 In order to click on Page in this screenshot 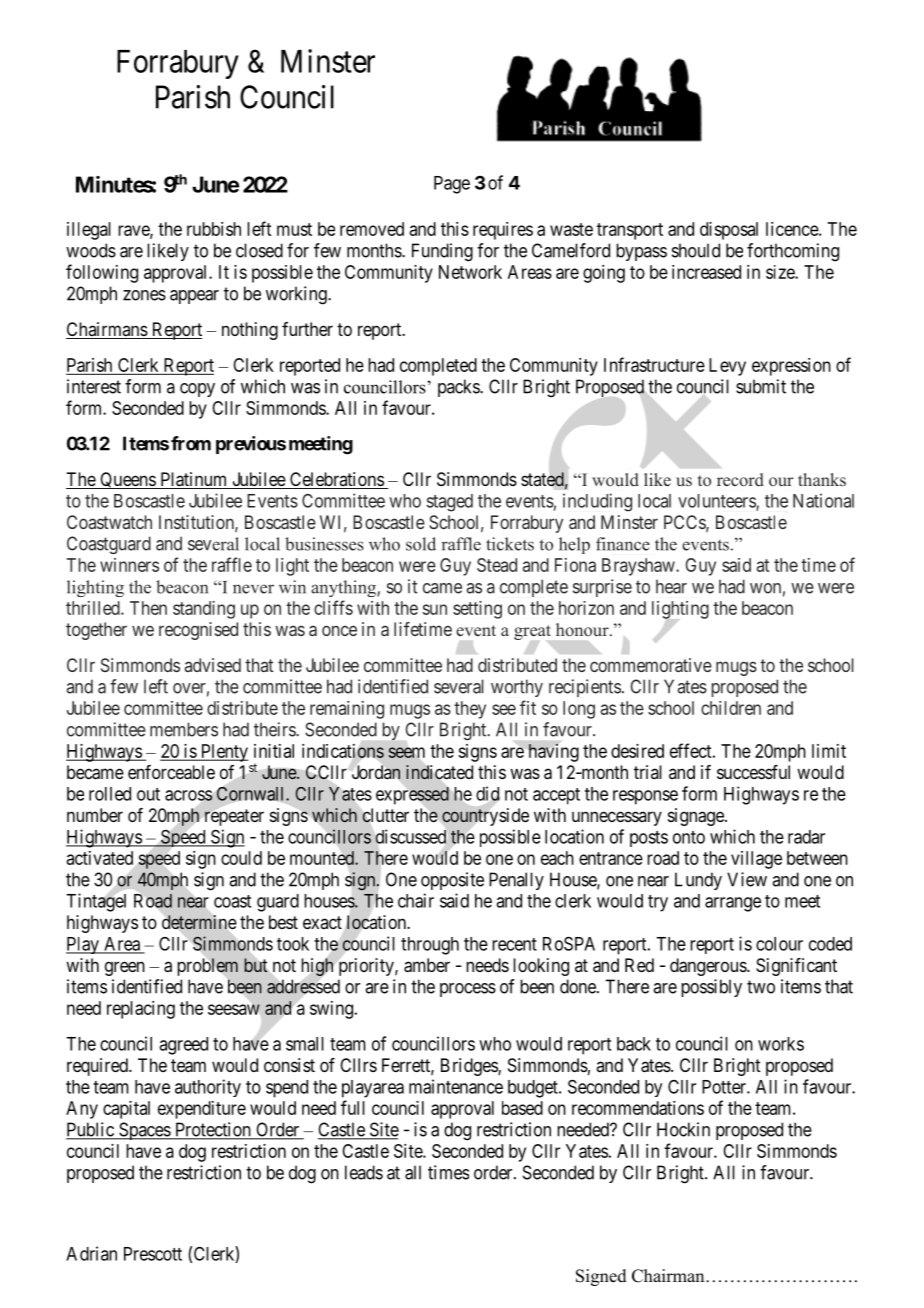, I will do `click(452, 185)`.
